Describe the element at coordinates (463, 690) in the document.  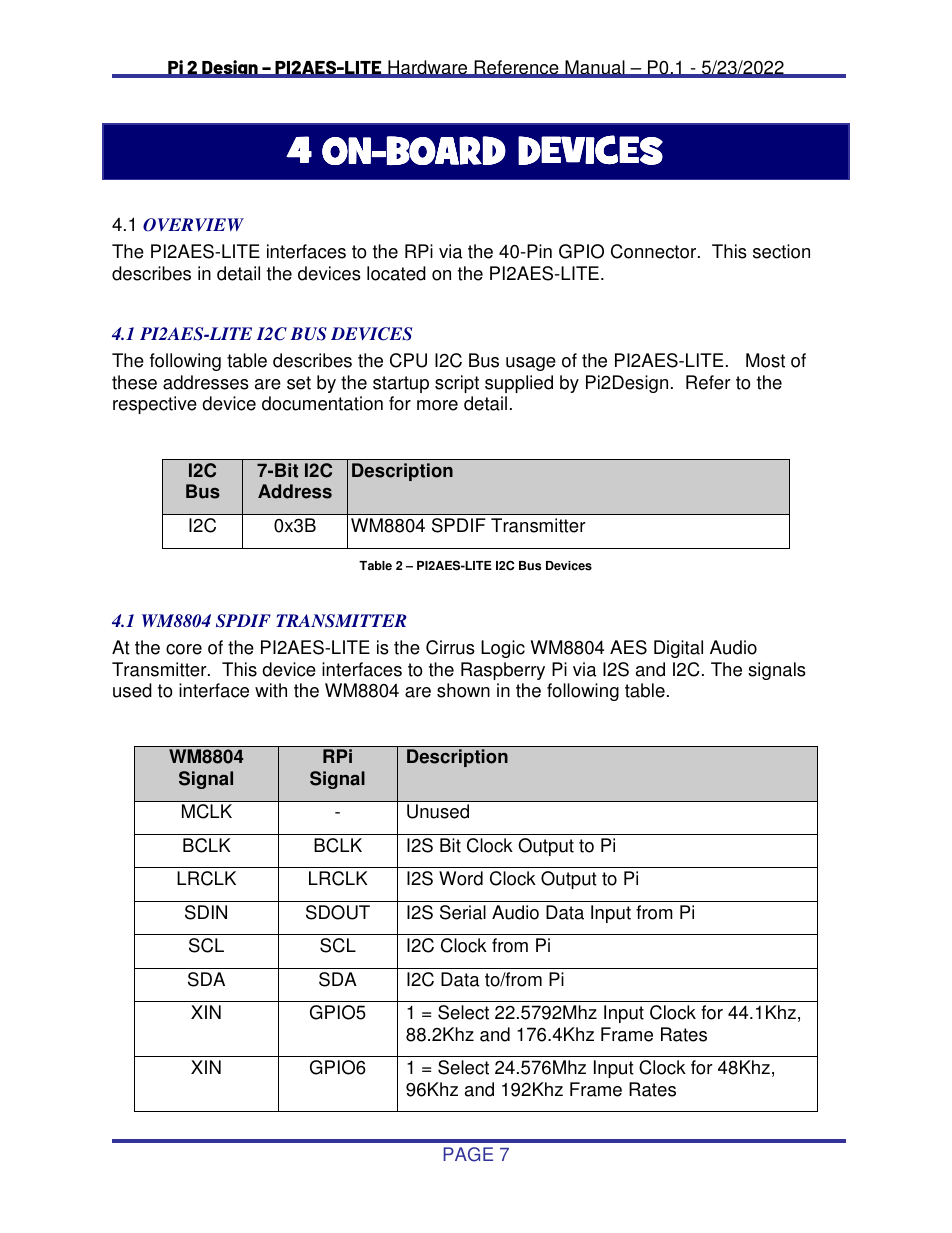
I see `shown` at that location.
